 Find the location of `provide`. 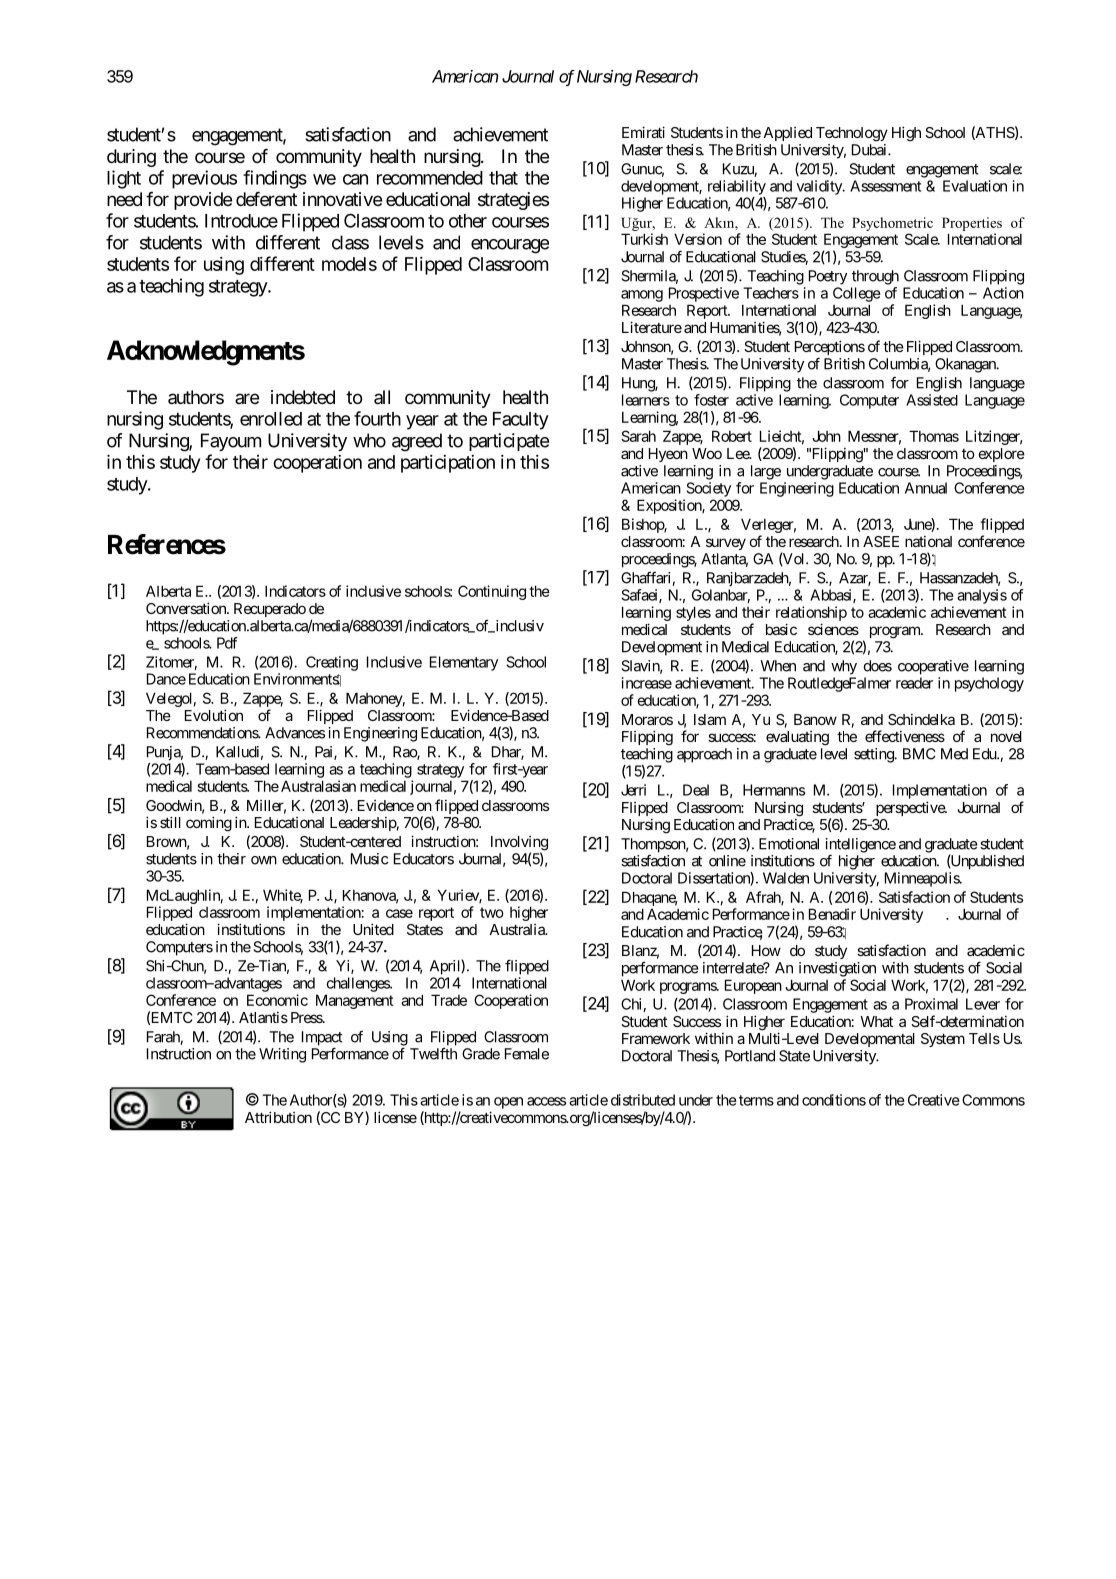

provide is located at coordinates (203, 201).
